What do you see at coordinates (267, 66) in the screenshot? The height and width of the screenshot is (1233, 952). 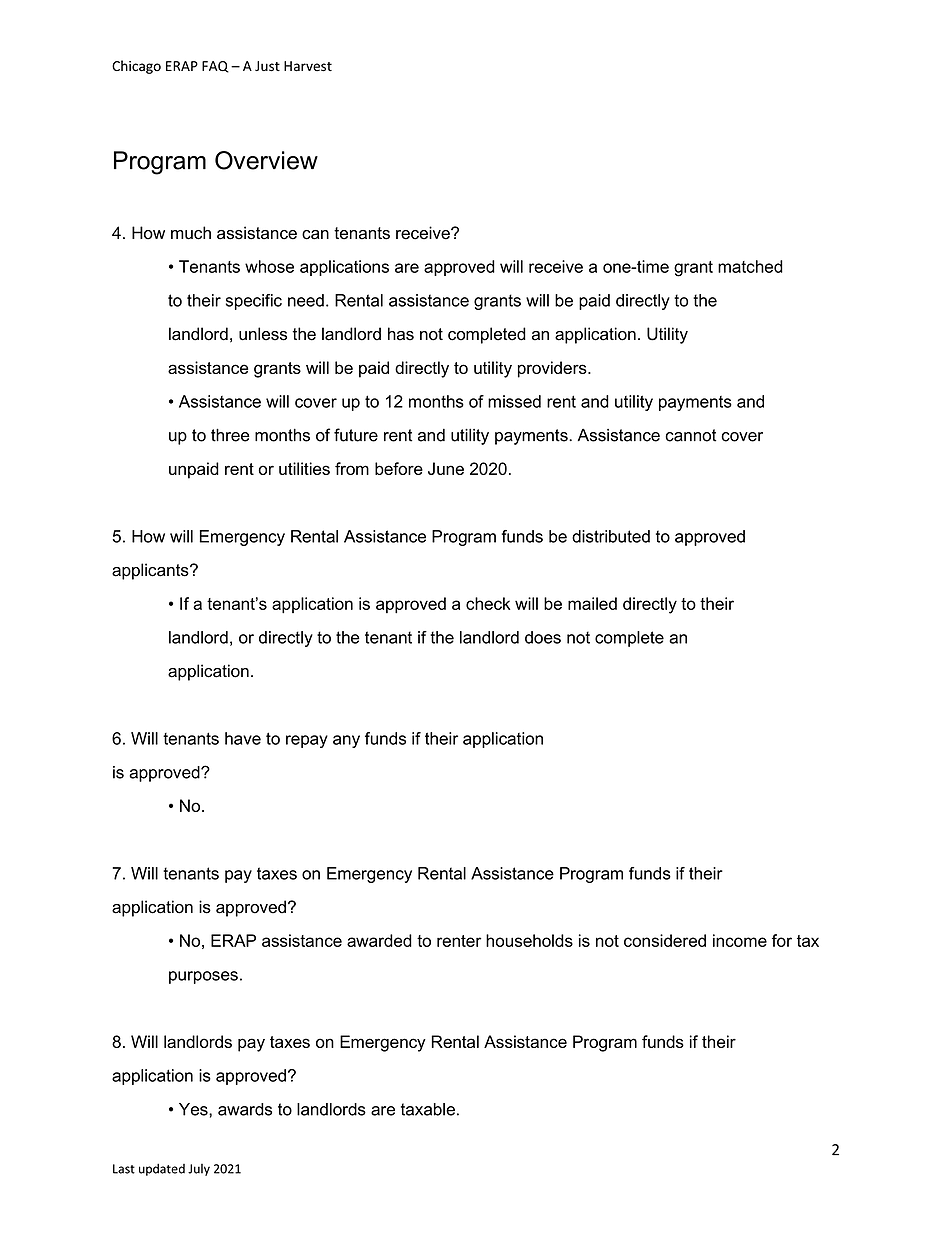 I see `Just` at bounding box center [267, 66].
